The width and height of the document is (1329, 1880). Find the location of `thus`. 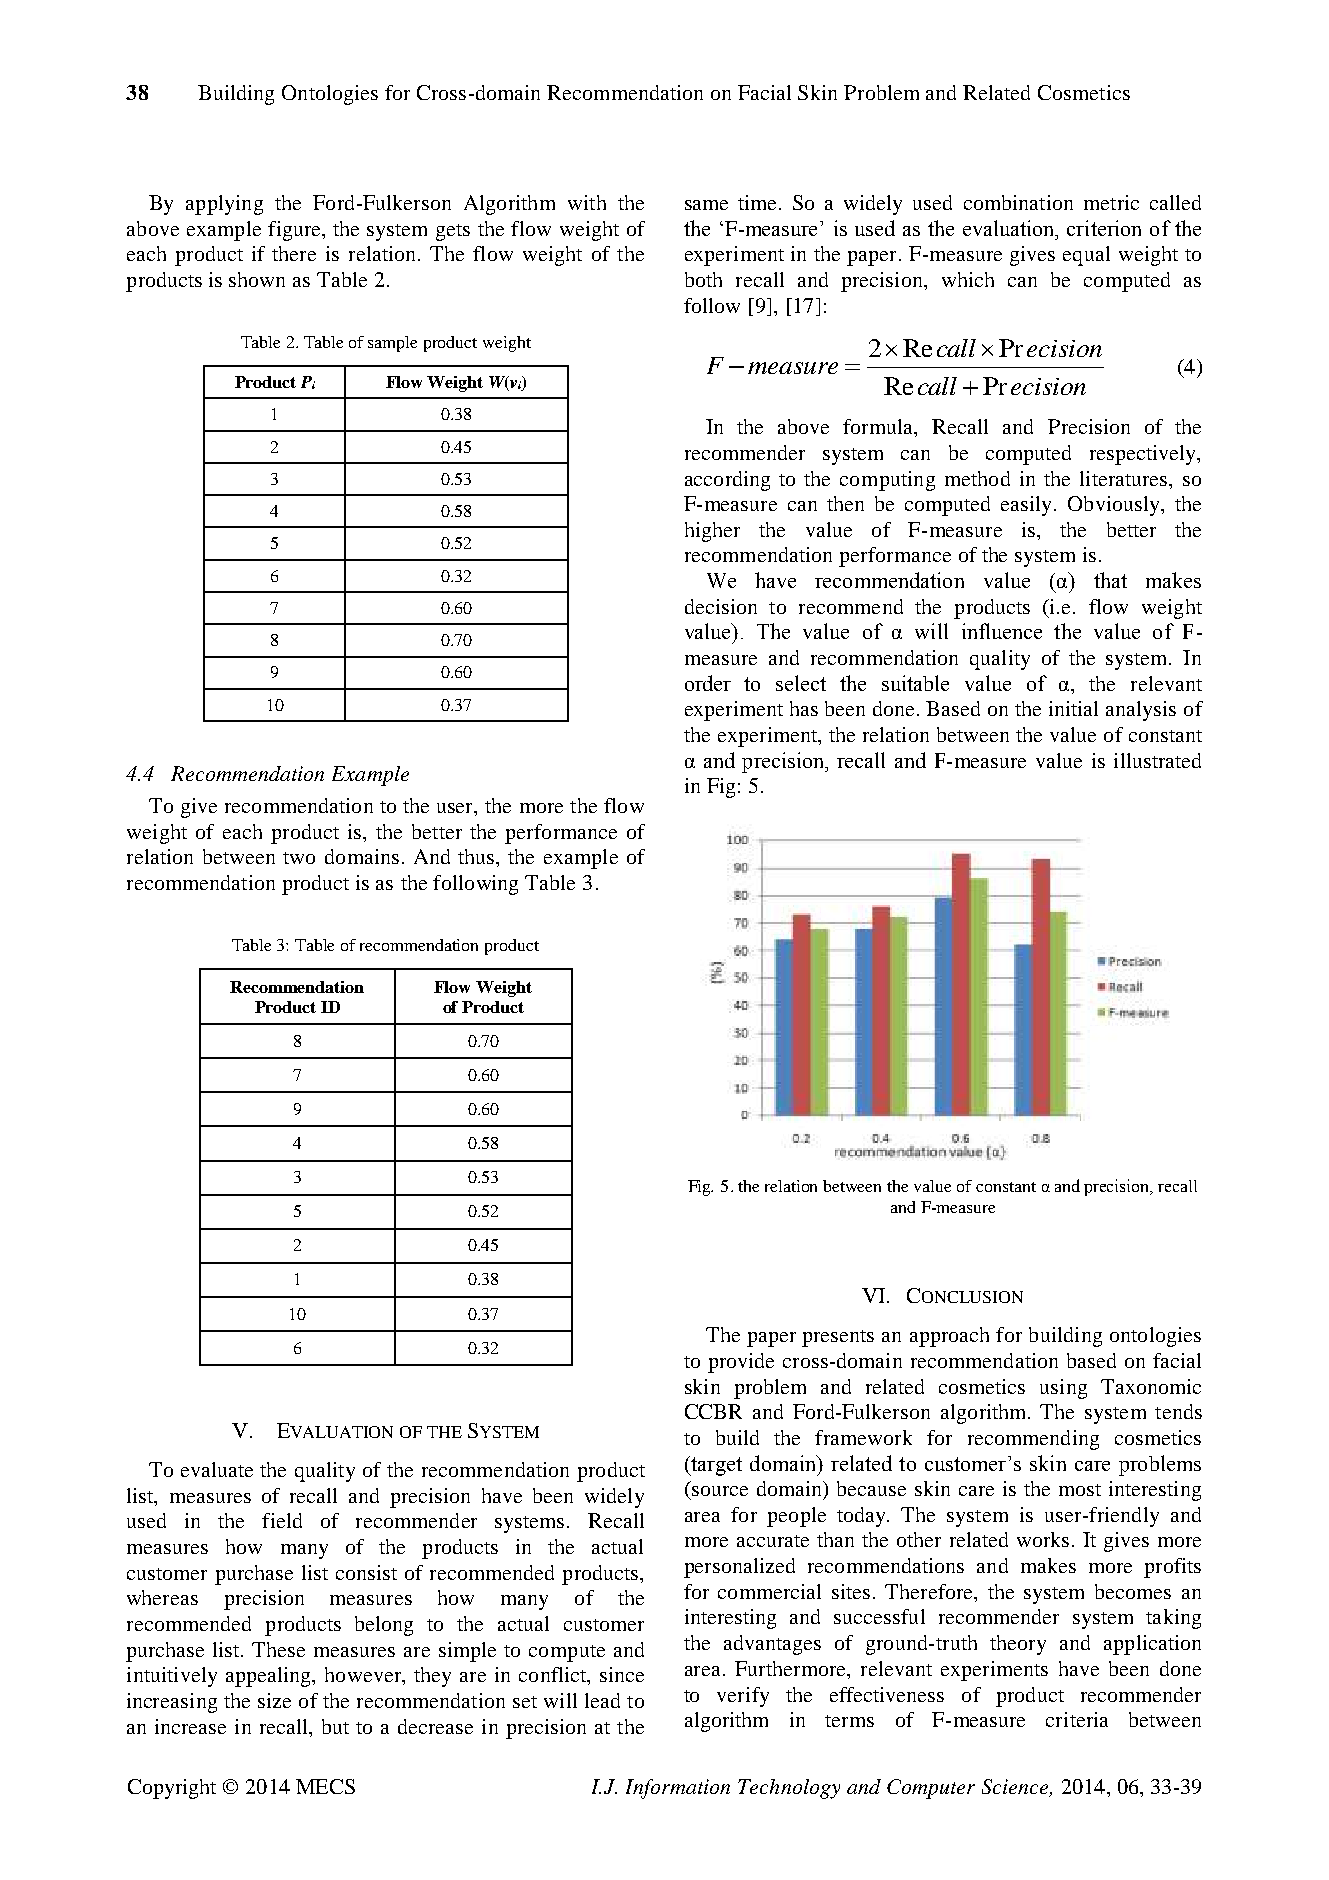

thus is located at coordinates (477, 856).
